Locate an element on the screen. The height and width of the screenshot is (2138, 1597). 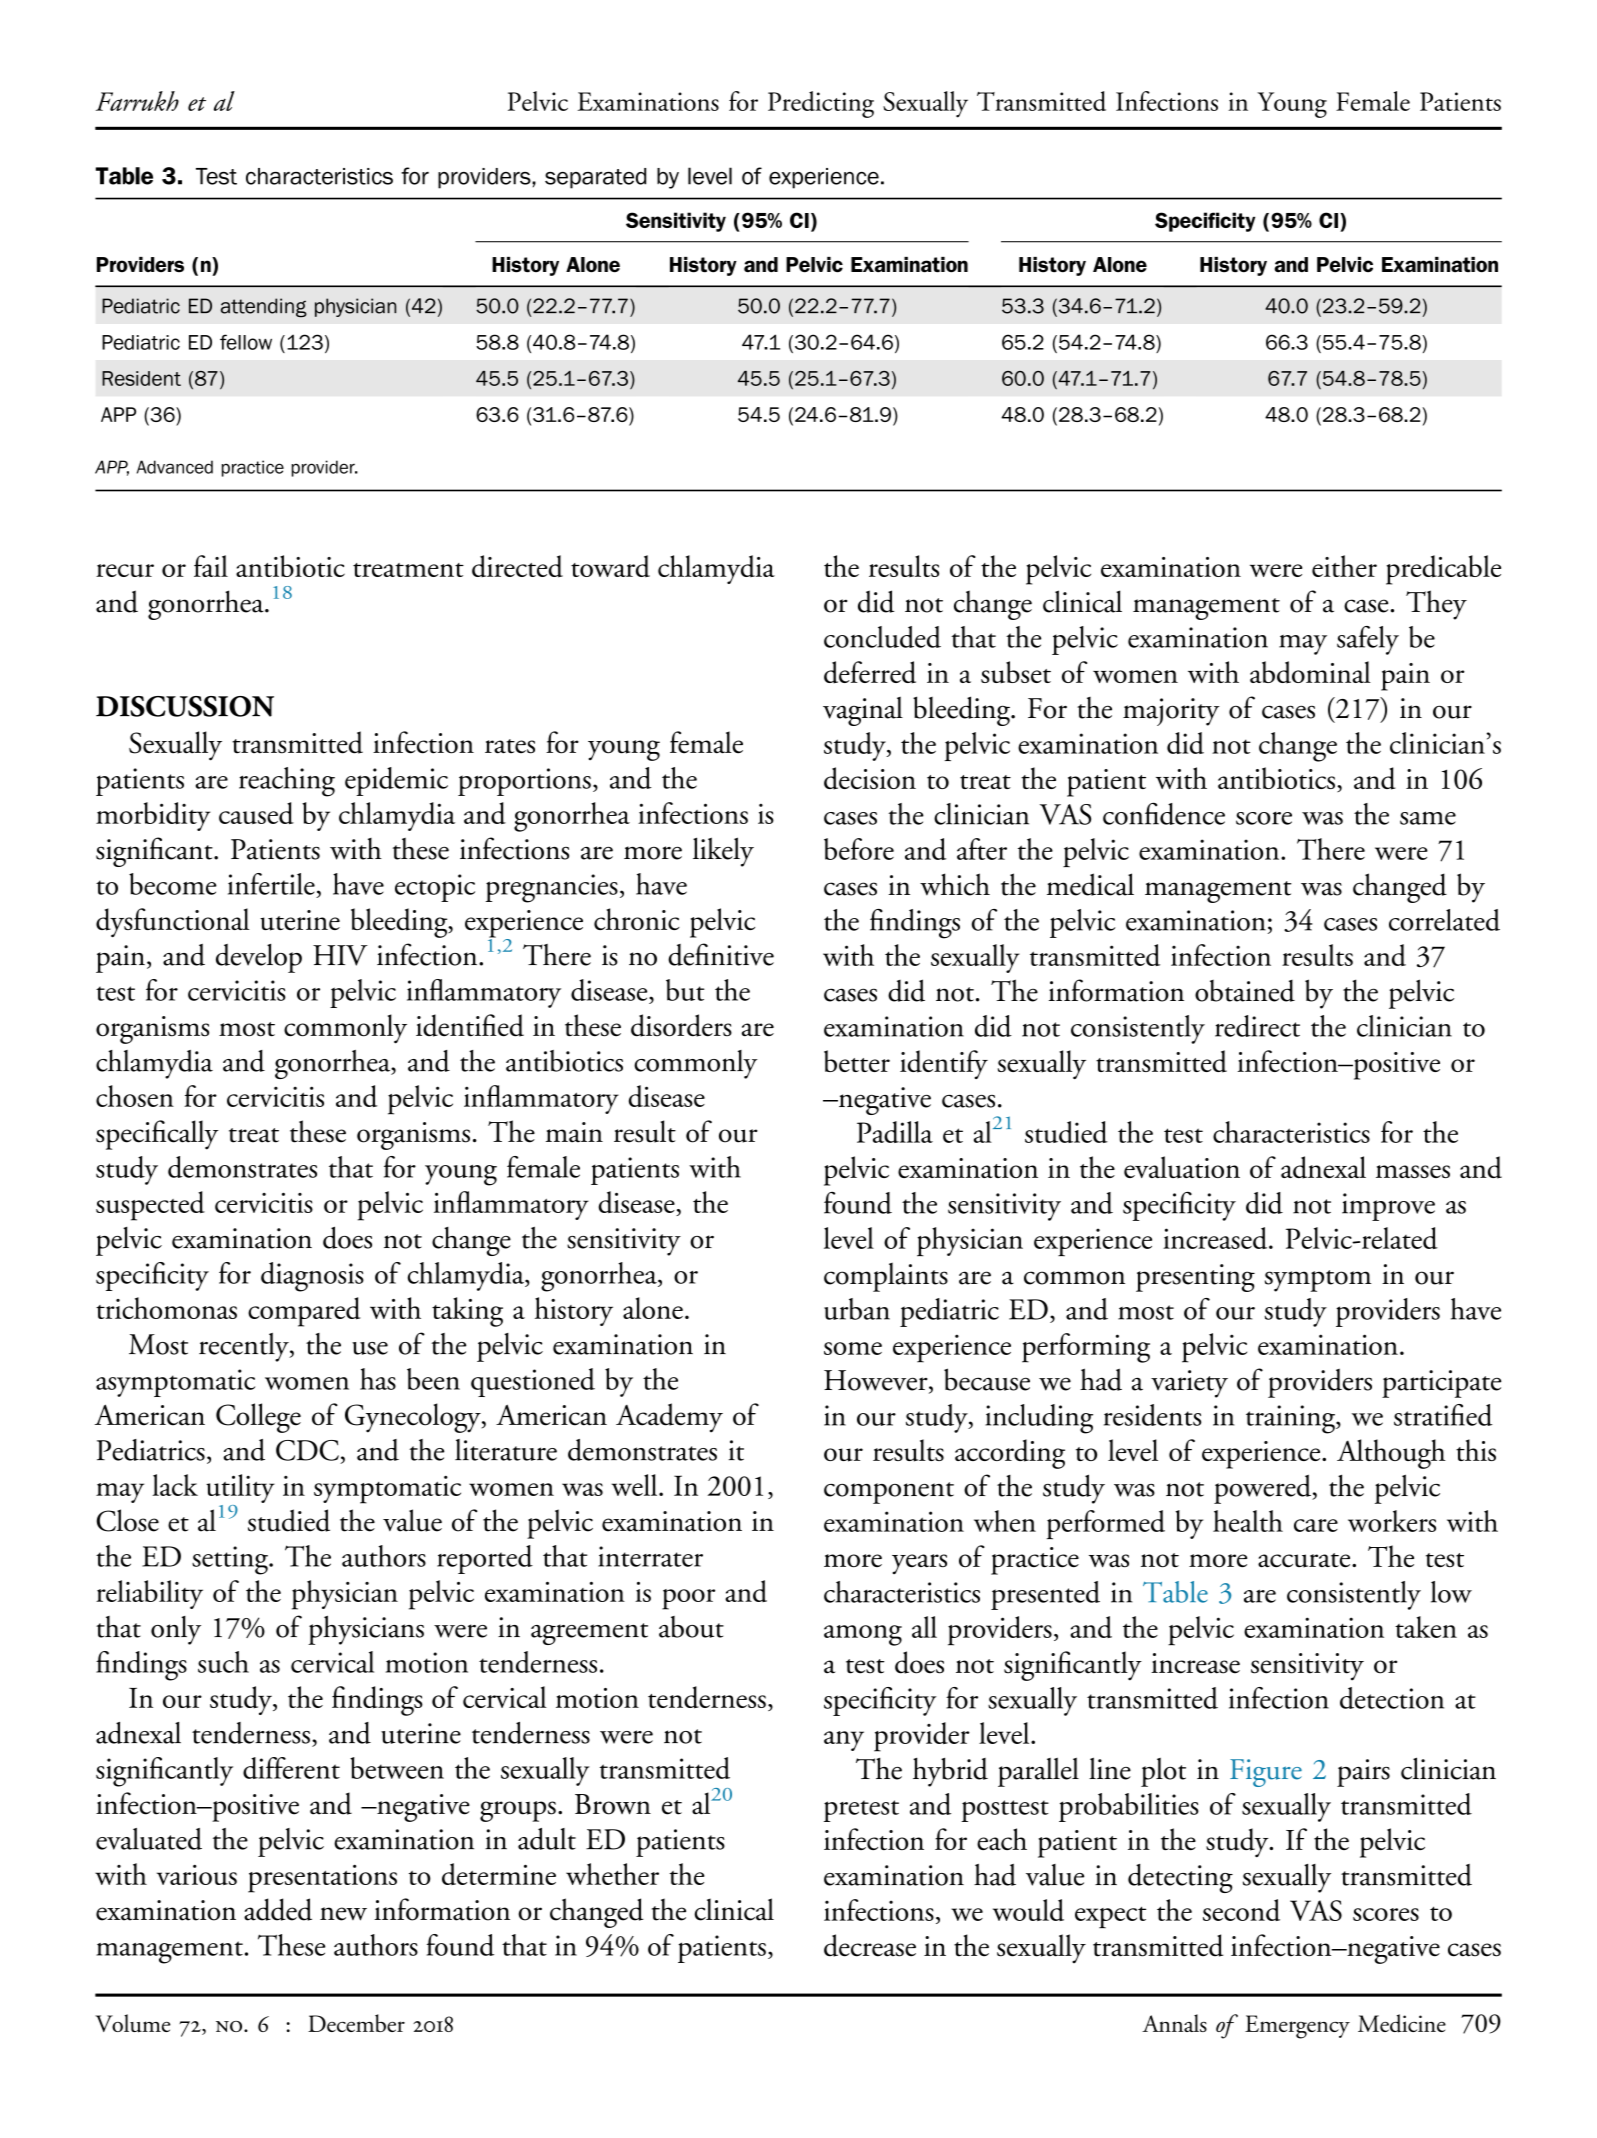
decrease is located at coordinates (870, 1945).
